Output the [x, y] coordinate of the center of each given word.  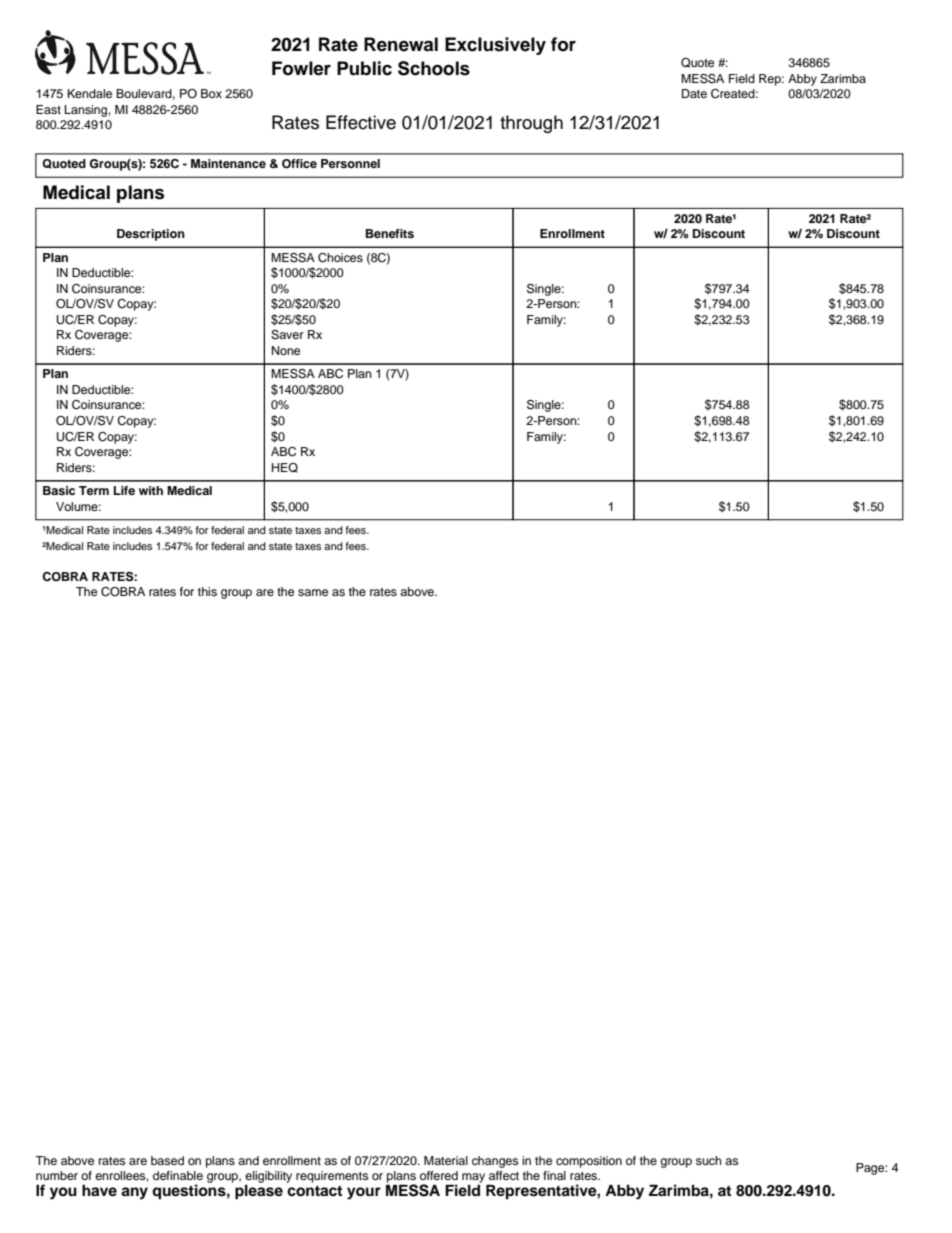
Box [211, 93]
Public [364, 68]
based [167, 1160]
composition [589, 1162]
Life [124, 490]
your [364, 1193]
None [286, 350]
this [207, 591]
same [313, 592]
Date [694, 93]
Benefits [390, 233]
